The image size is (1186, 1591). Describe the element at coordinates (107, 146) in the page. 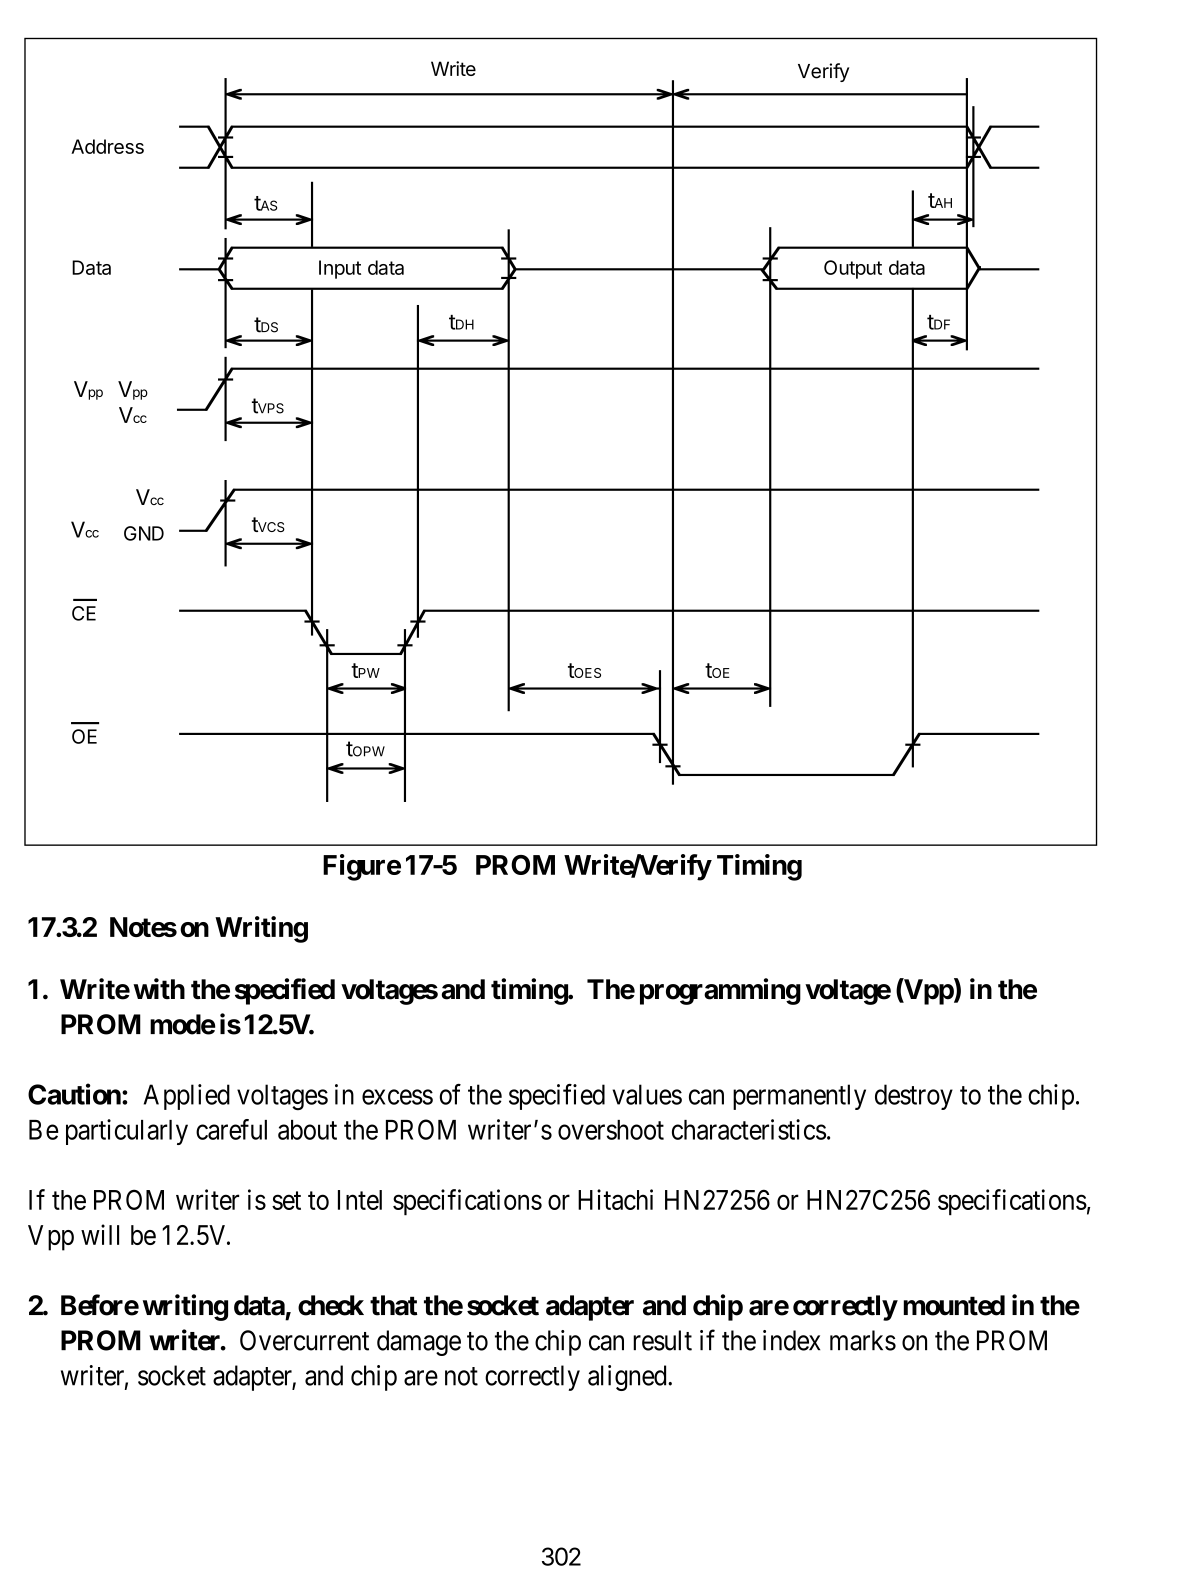

I see `Address` at that location.
